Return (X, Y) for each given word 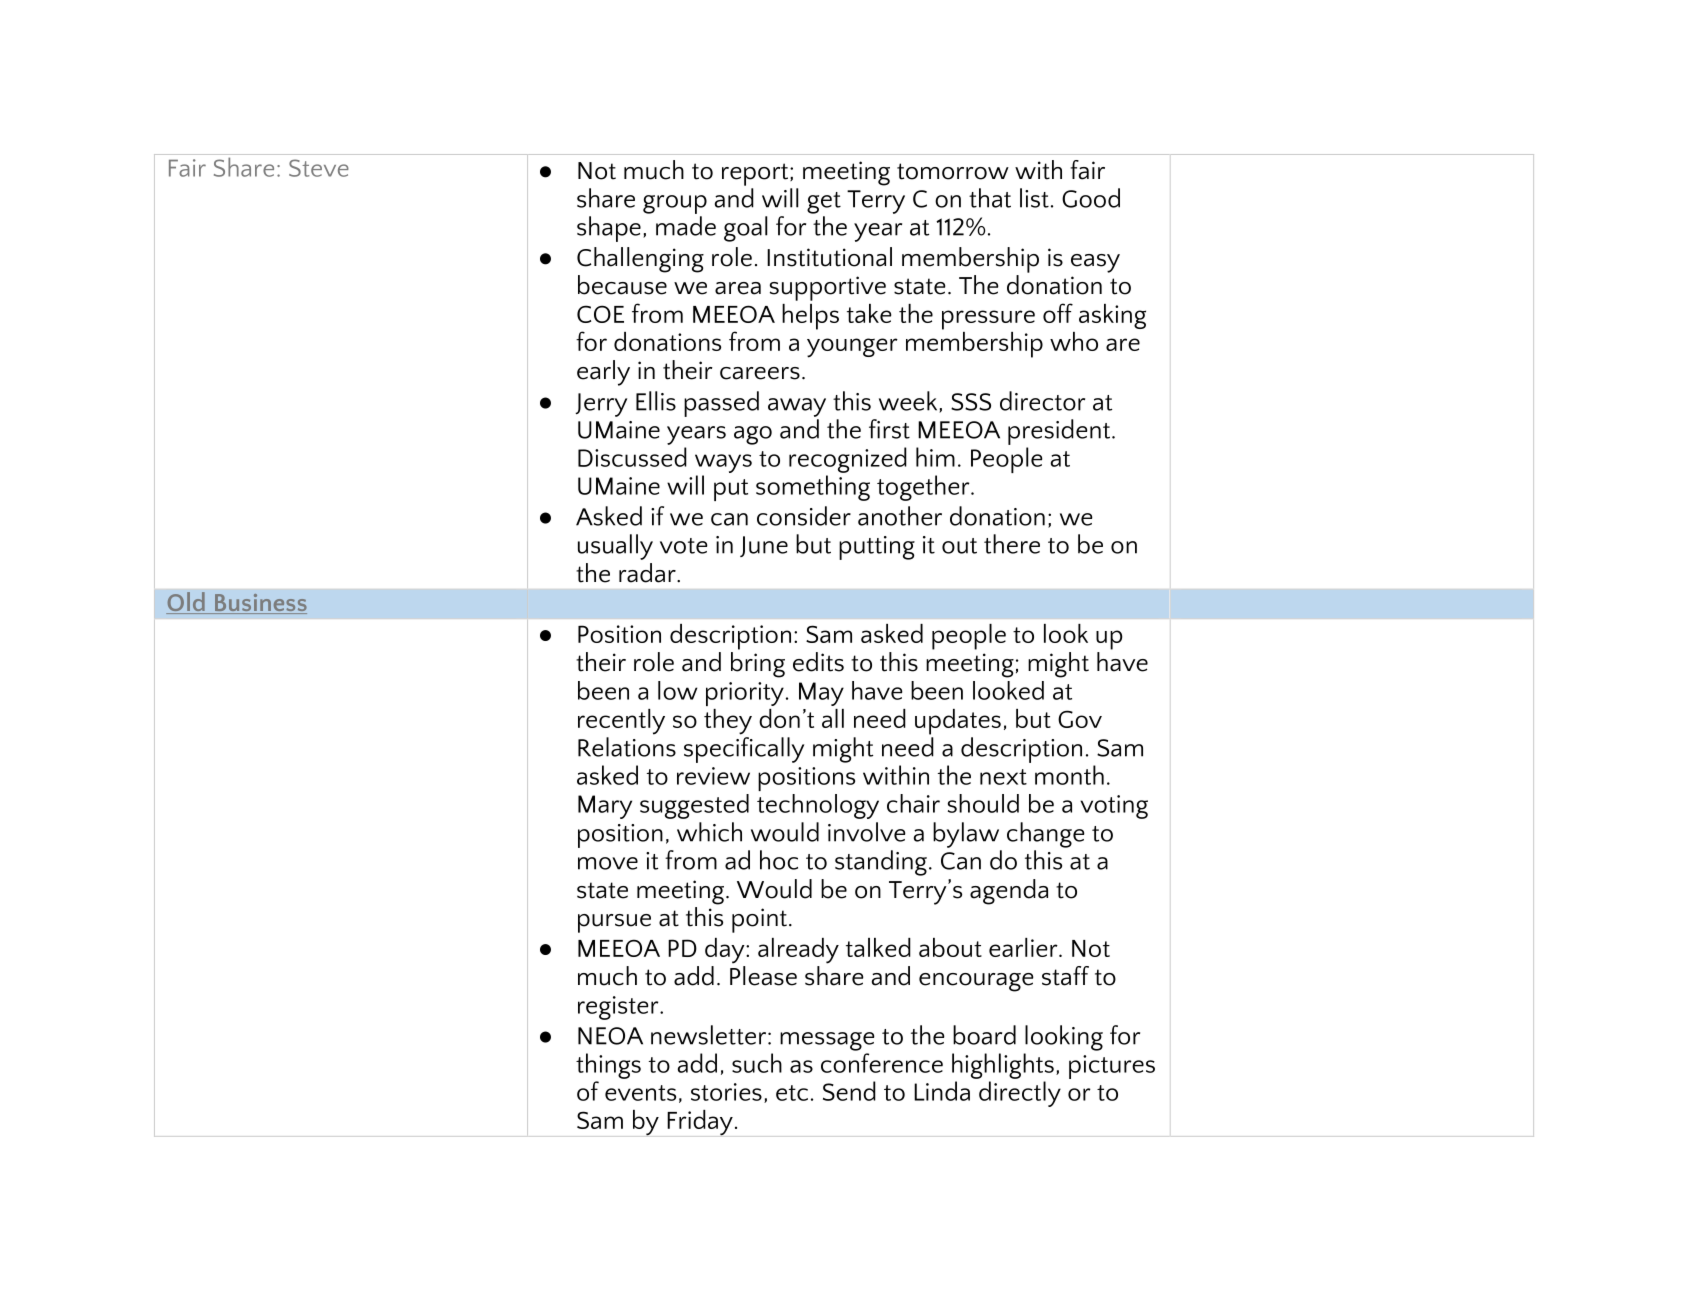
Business (259, 604)
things (608, 1066)
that (990, 198)
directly (1020, 1094)
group (675, 204)
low (677, 690)
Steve (319, 168)
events (640, 1093)
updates (958, 722)
